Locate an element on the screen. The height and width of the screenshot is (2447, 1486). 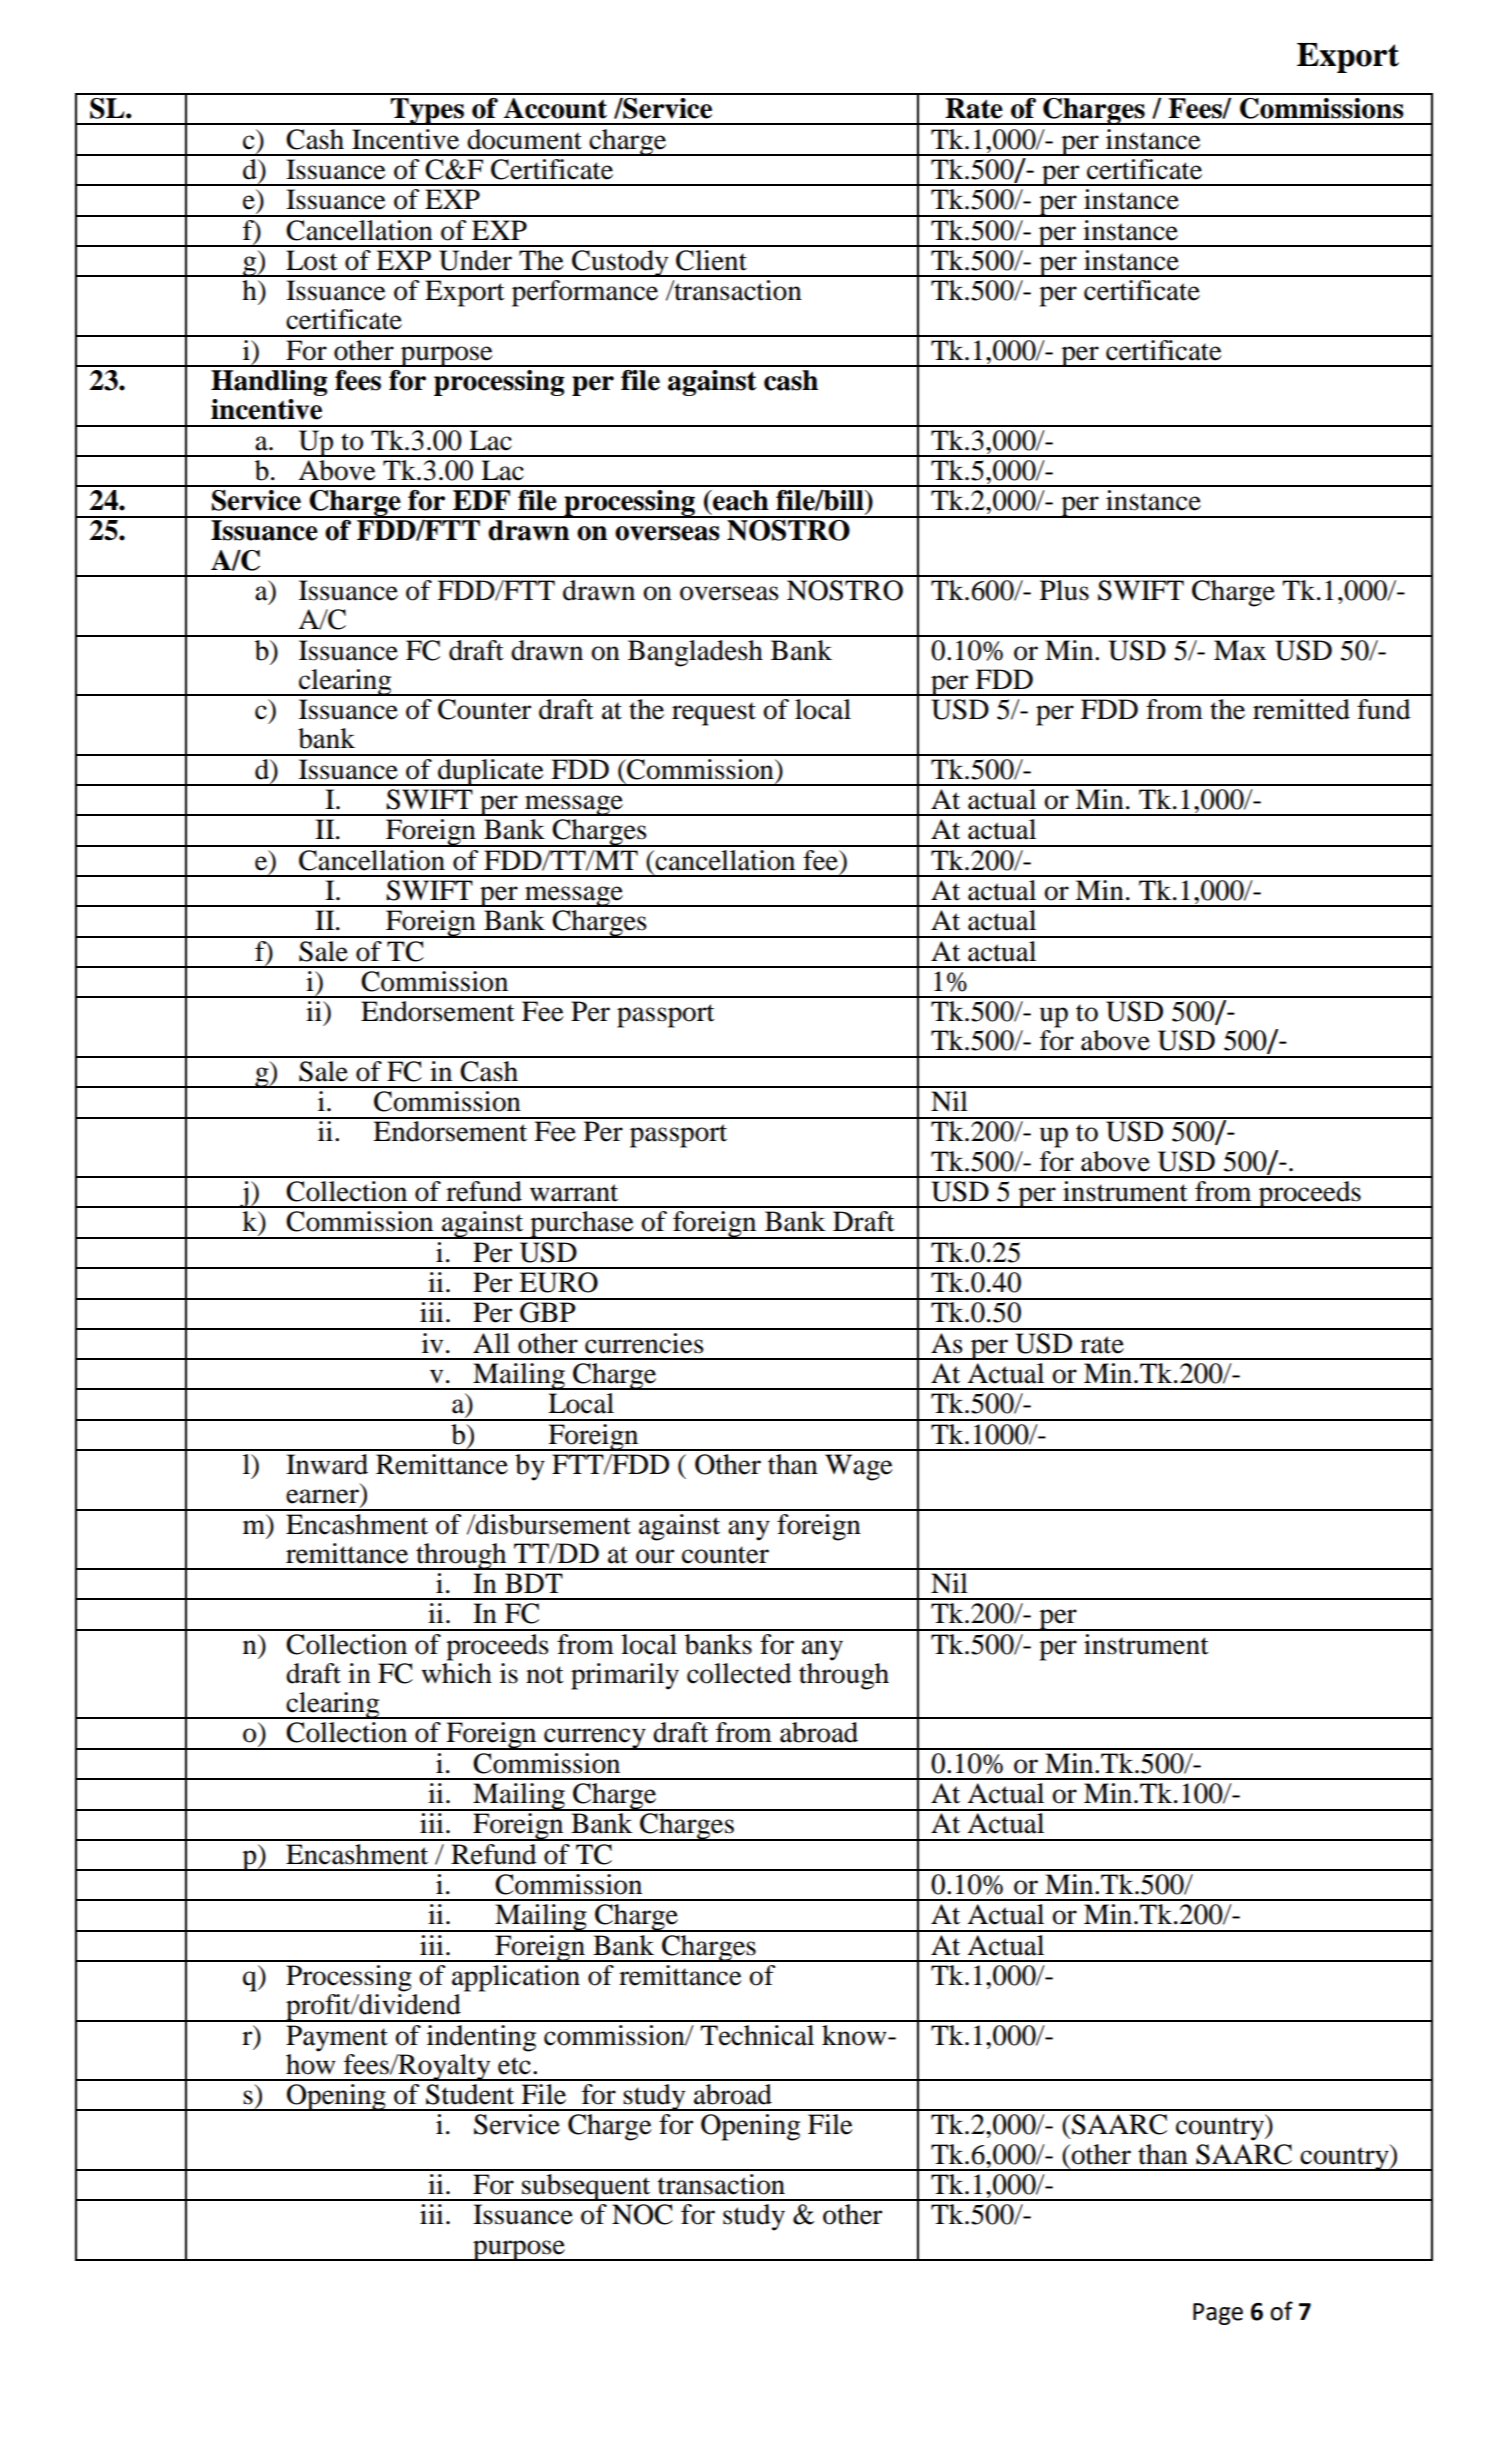
warrant is located at coordinates (574, 1193).
